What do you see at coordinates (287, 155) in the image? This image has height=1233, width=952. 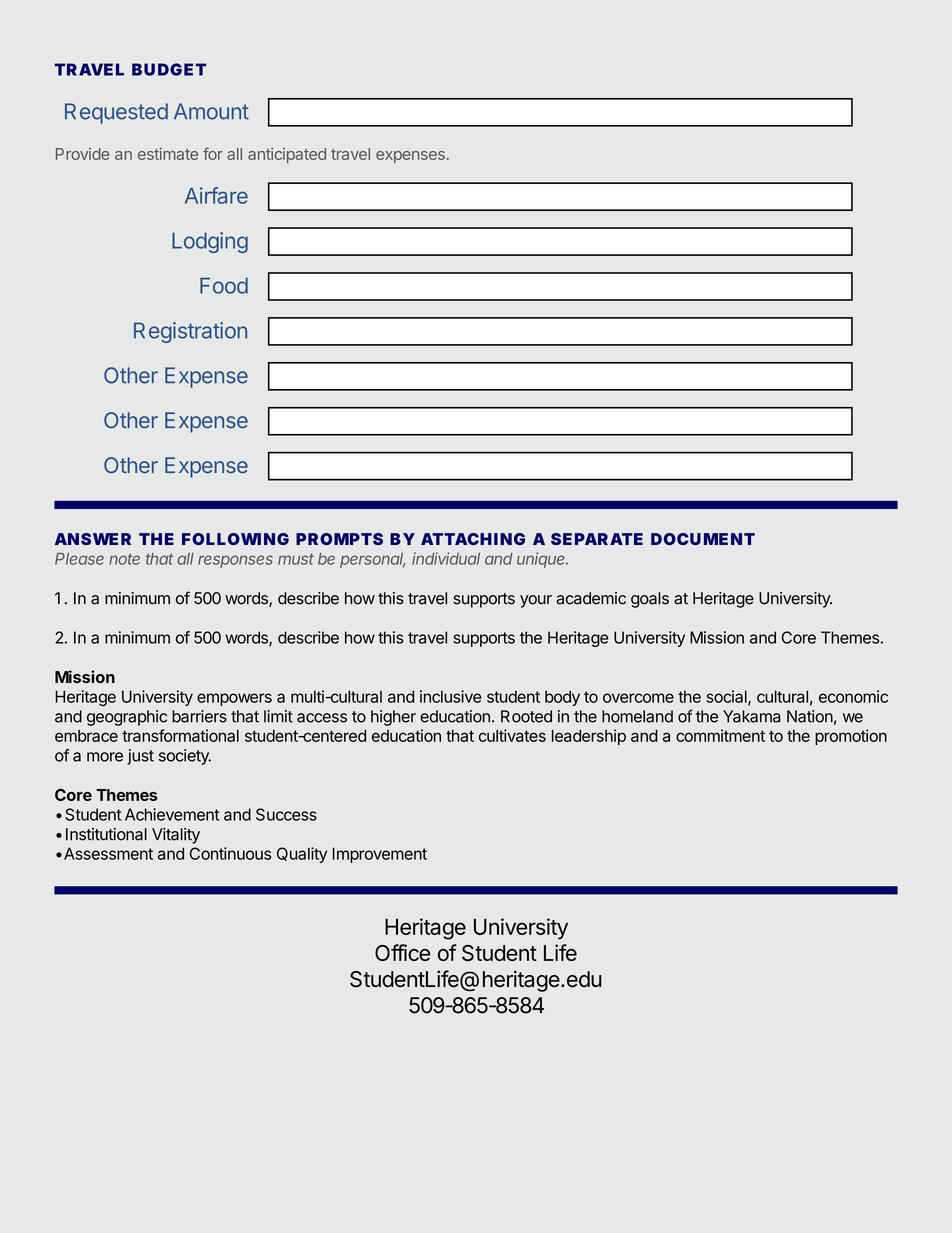 I see `anticipated` at bounding box center [287, 155].
